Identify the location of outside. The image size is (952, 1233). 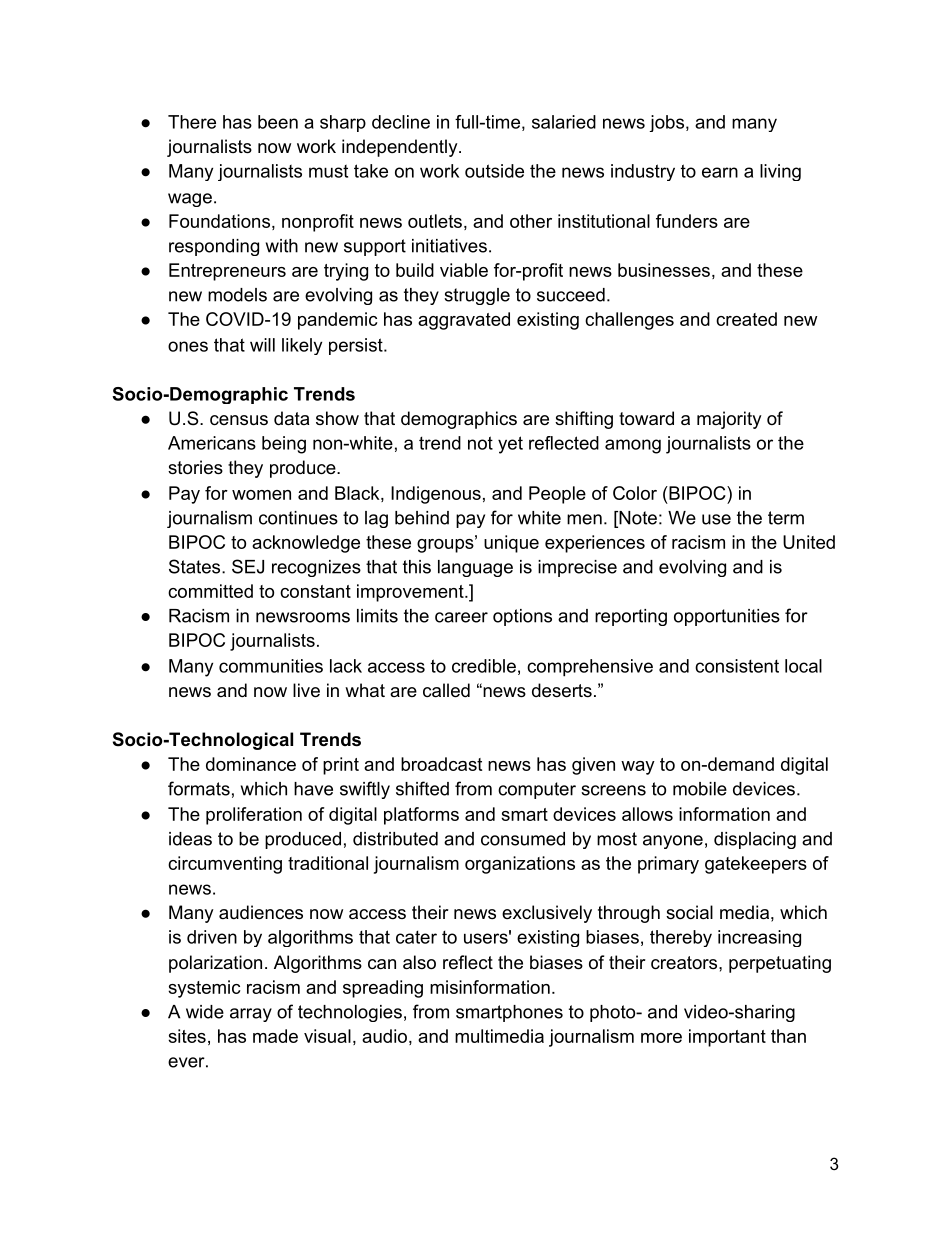
(494, 171).
